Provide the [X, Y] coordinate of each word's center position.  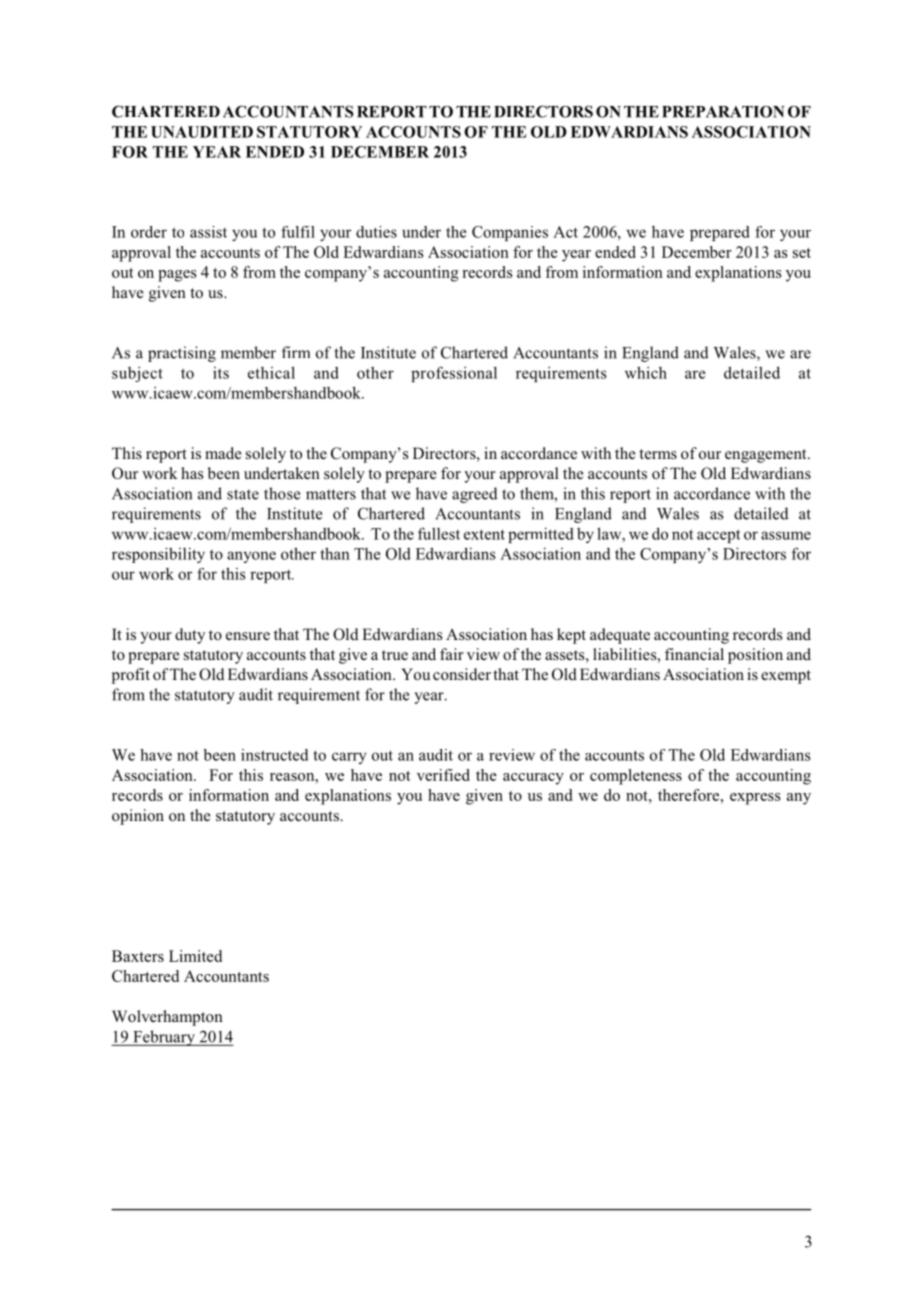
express [755, 799]
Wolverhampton [167, 1018]
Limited [195, 956]
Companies [510, 233]
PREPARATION [723, 112]
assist [208, 232]
